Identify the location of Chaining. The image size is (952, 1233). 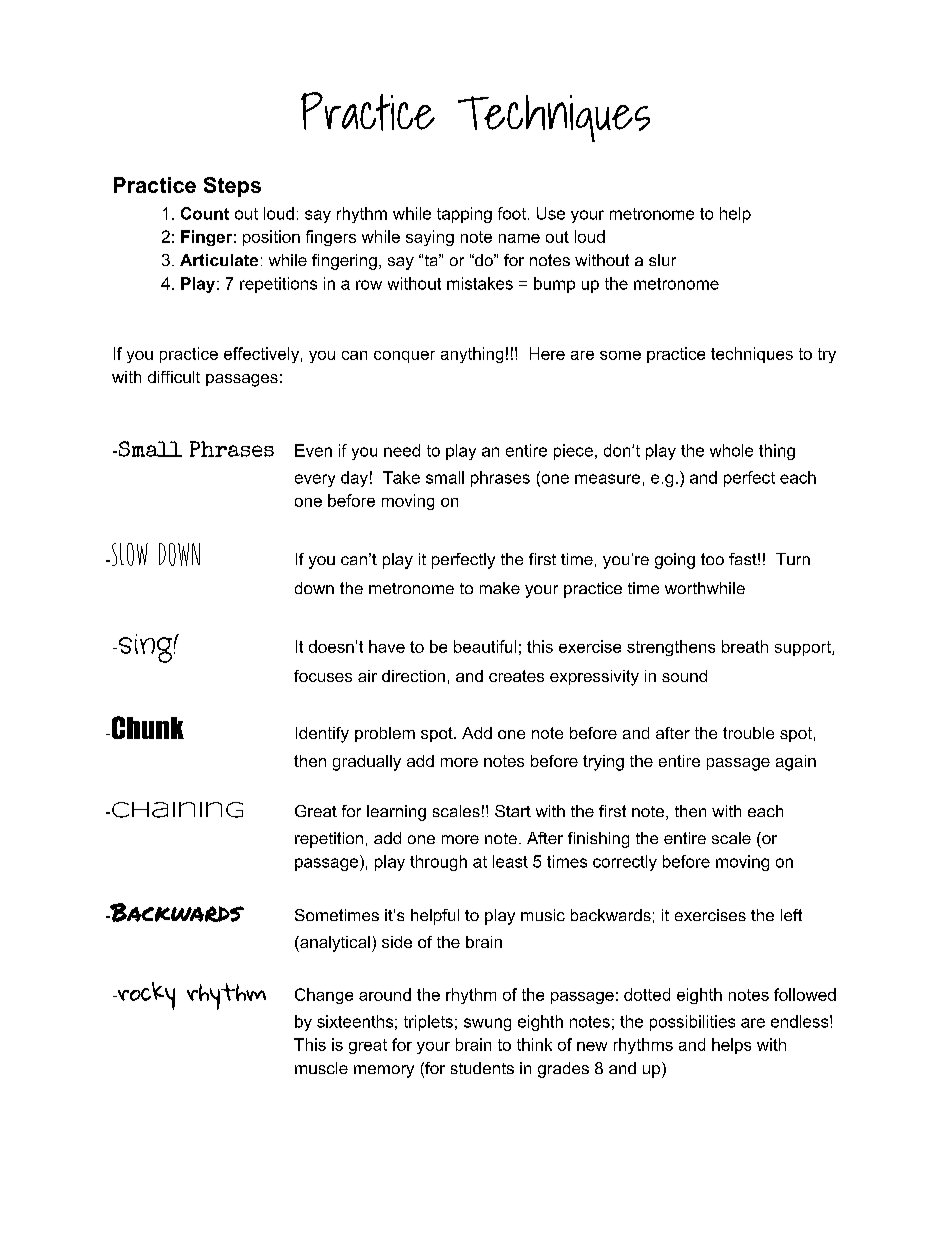
(177, 810).
